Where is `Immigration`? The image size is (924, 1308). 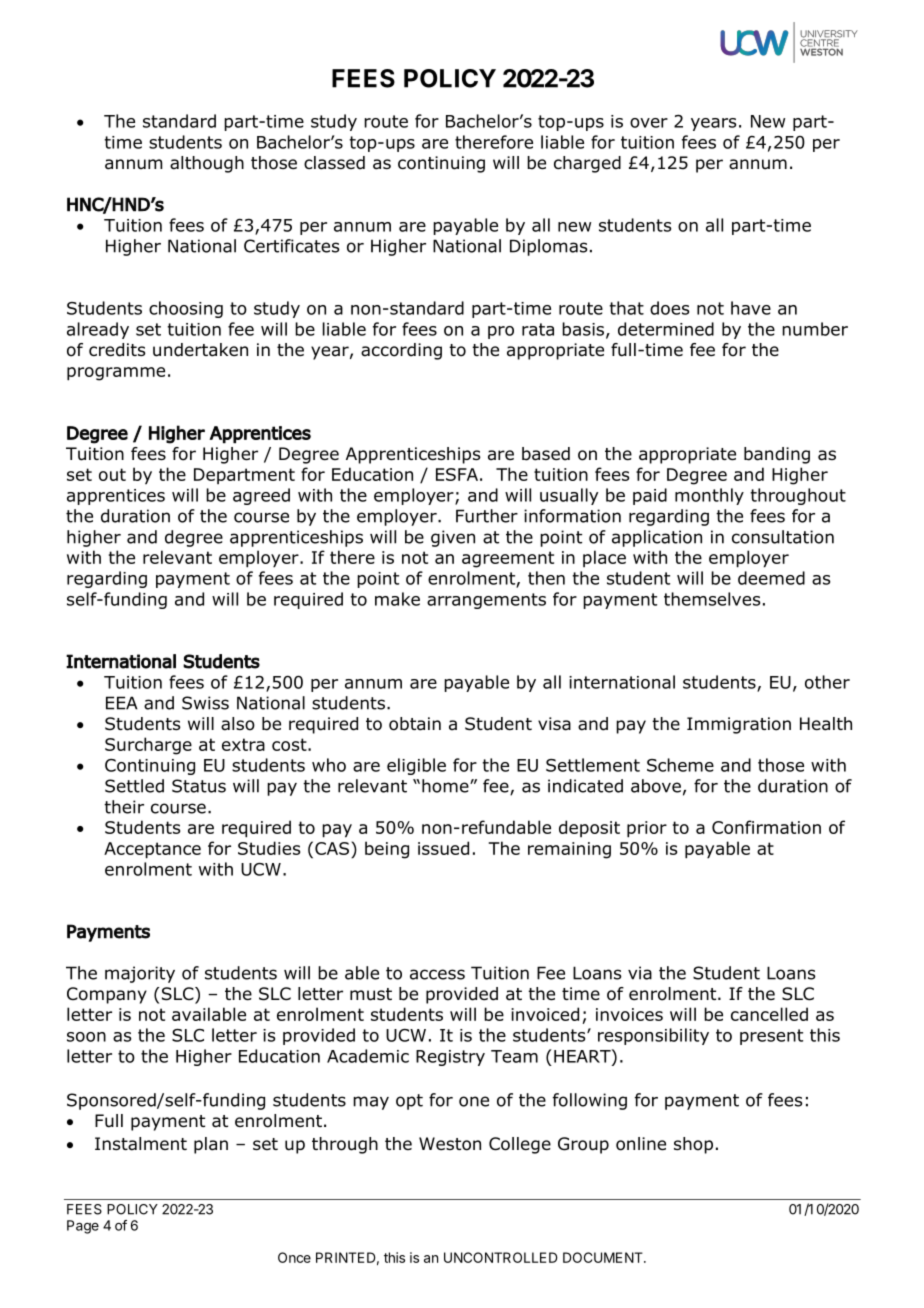
Immigration is located at coordinates (739, 725).
